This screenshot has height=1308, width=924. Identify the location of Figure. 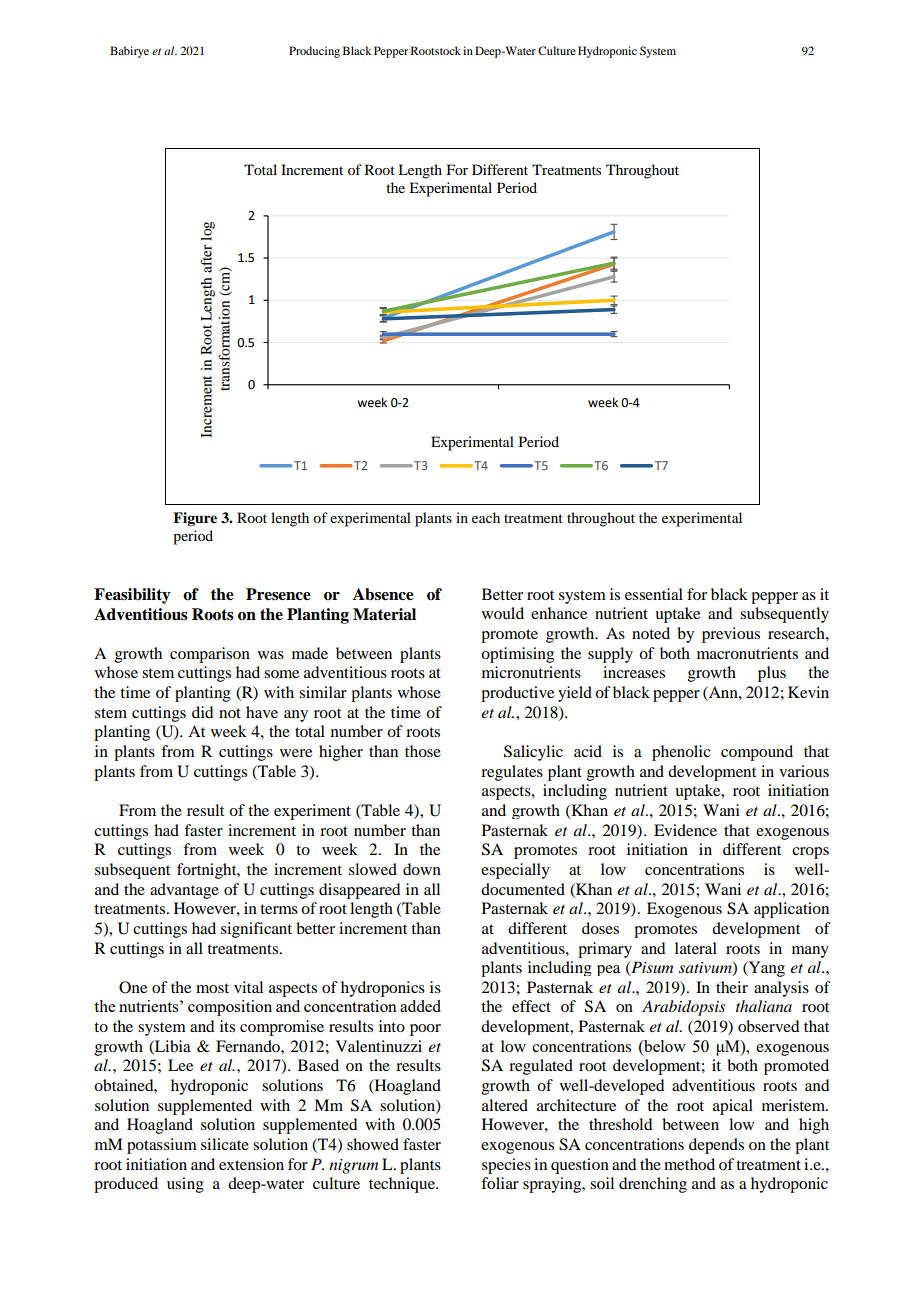
(195, 519).
